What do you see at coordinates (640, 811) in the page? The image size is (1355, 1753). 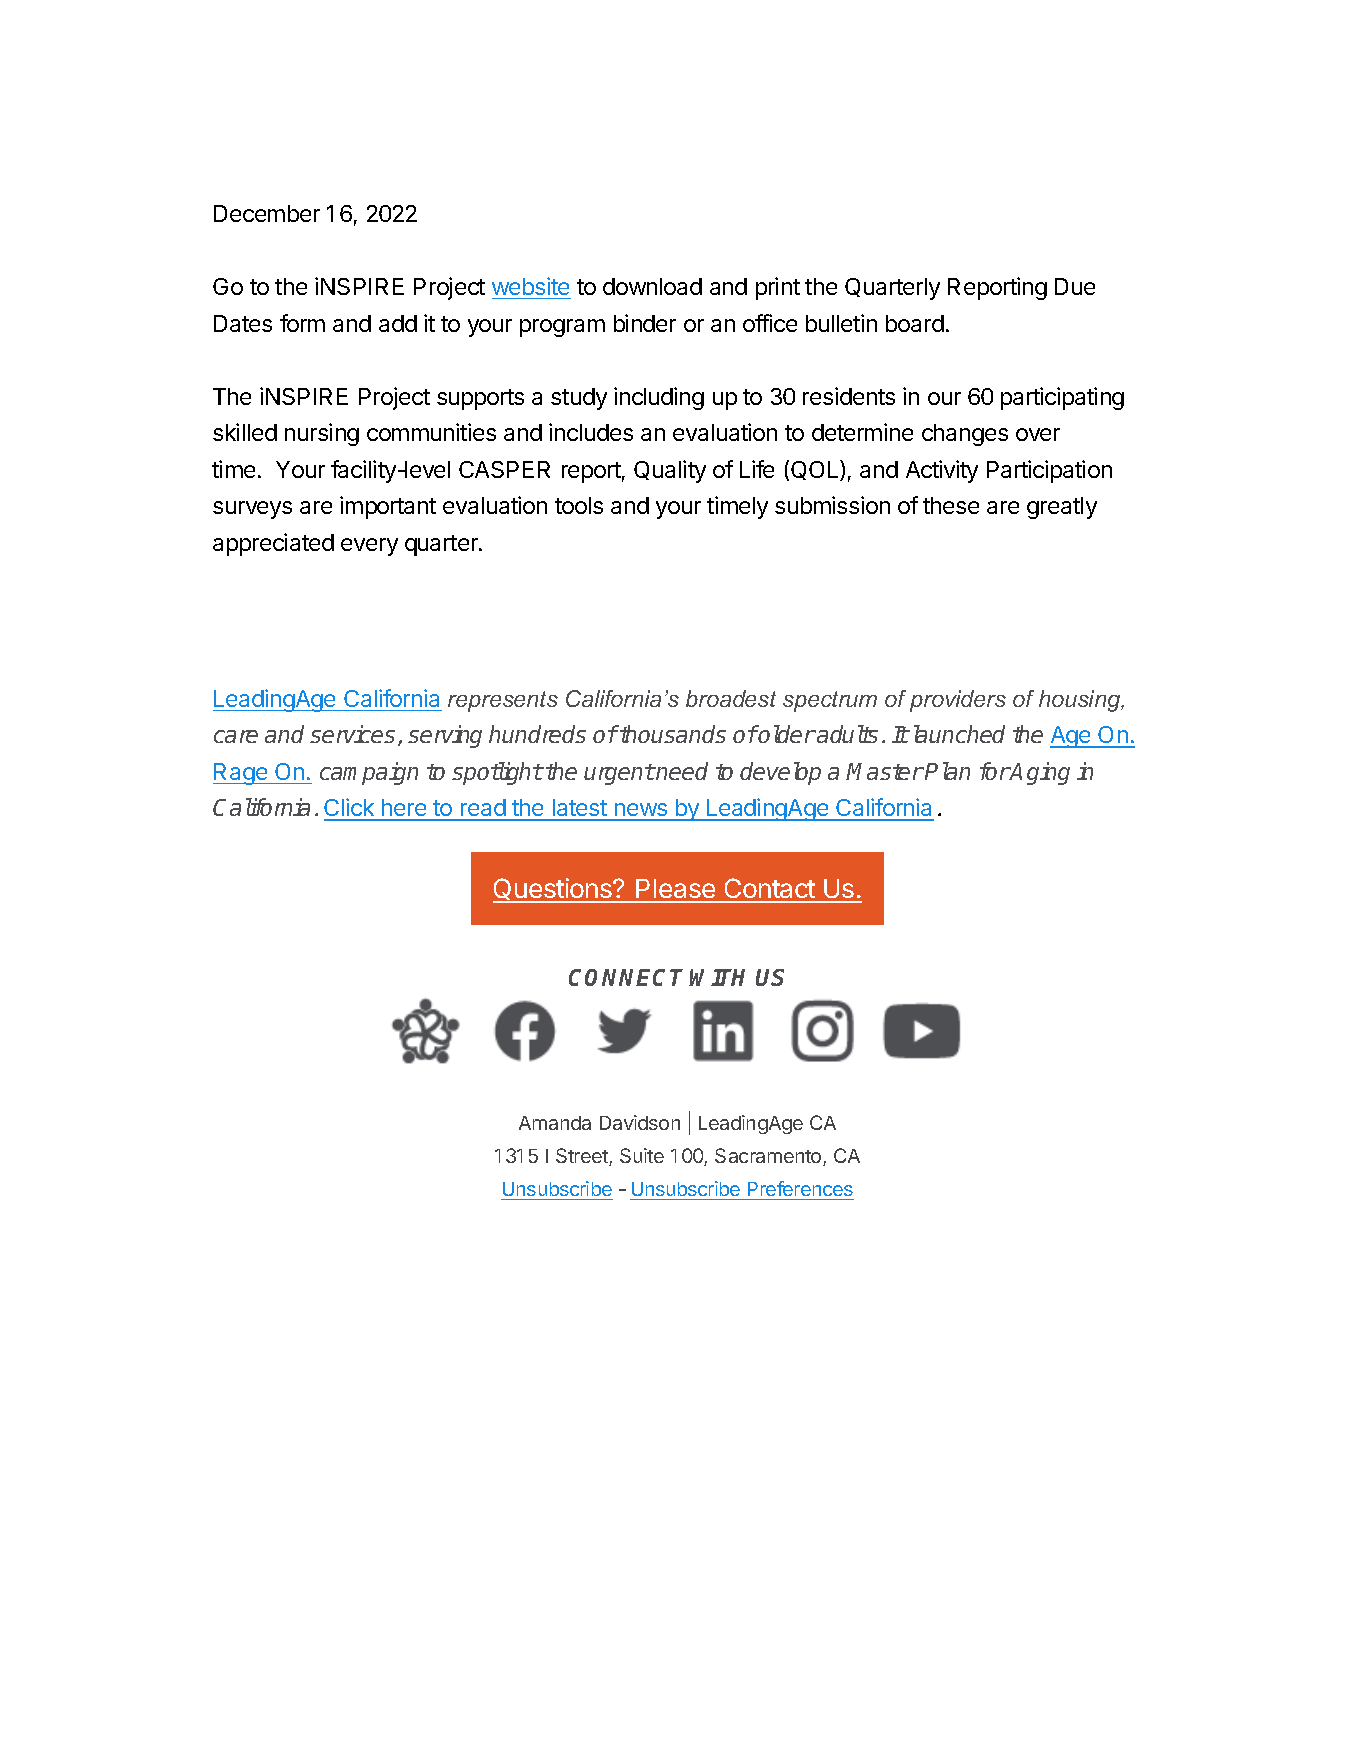 I see `news` at bounding box center [640, 811].
